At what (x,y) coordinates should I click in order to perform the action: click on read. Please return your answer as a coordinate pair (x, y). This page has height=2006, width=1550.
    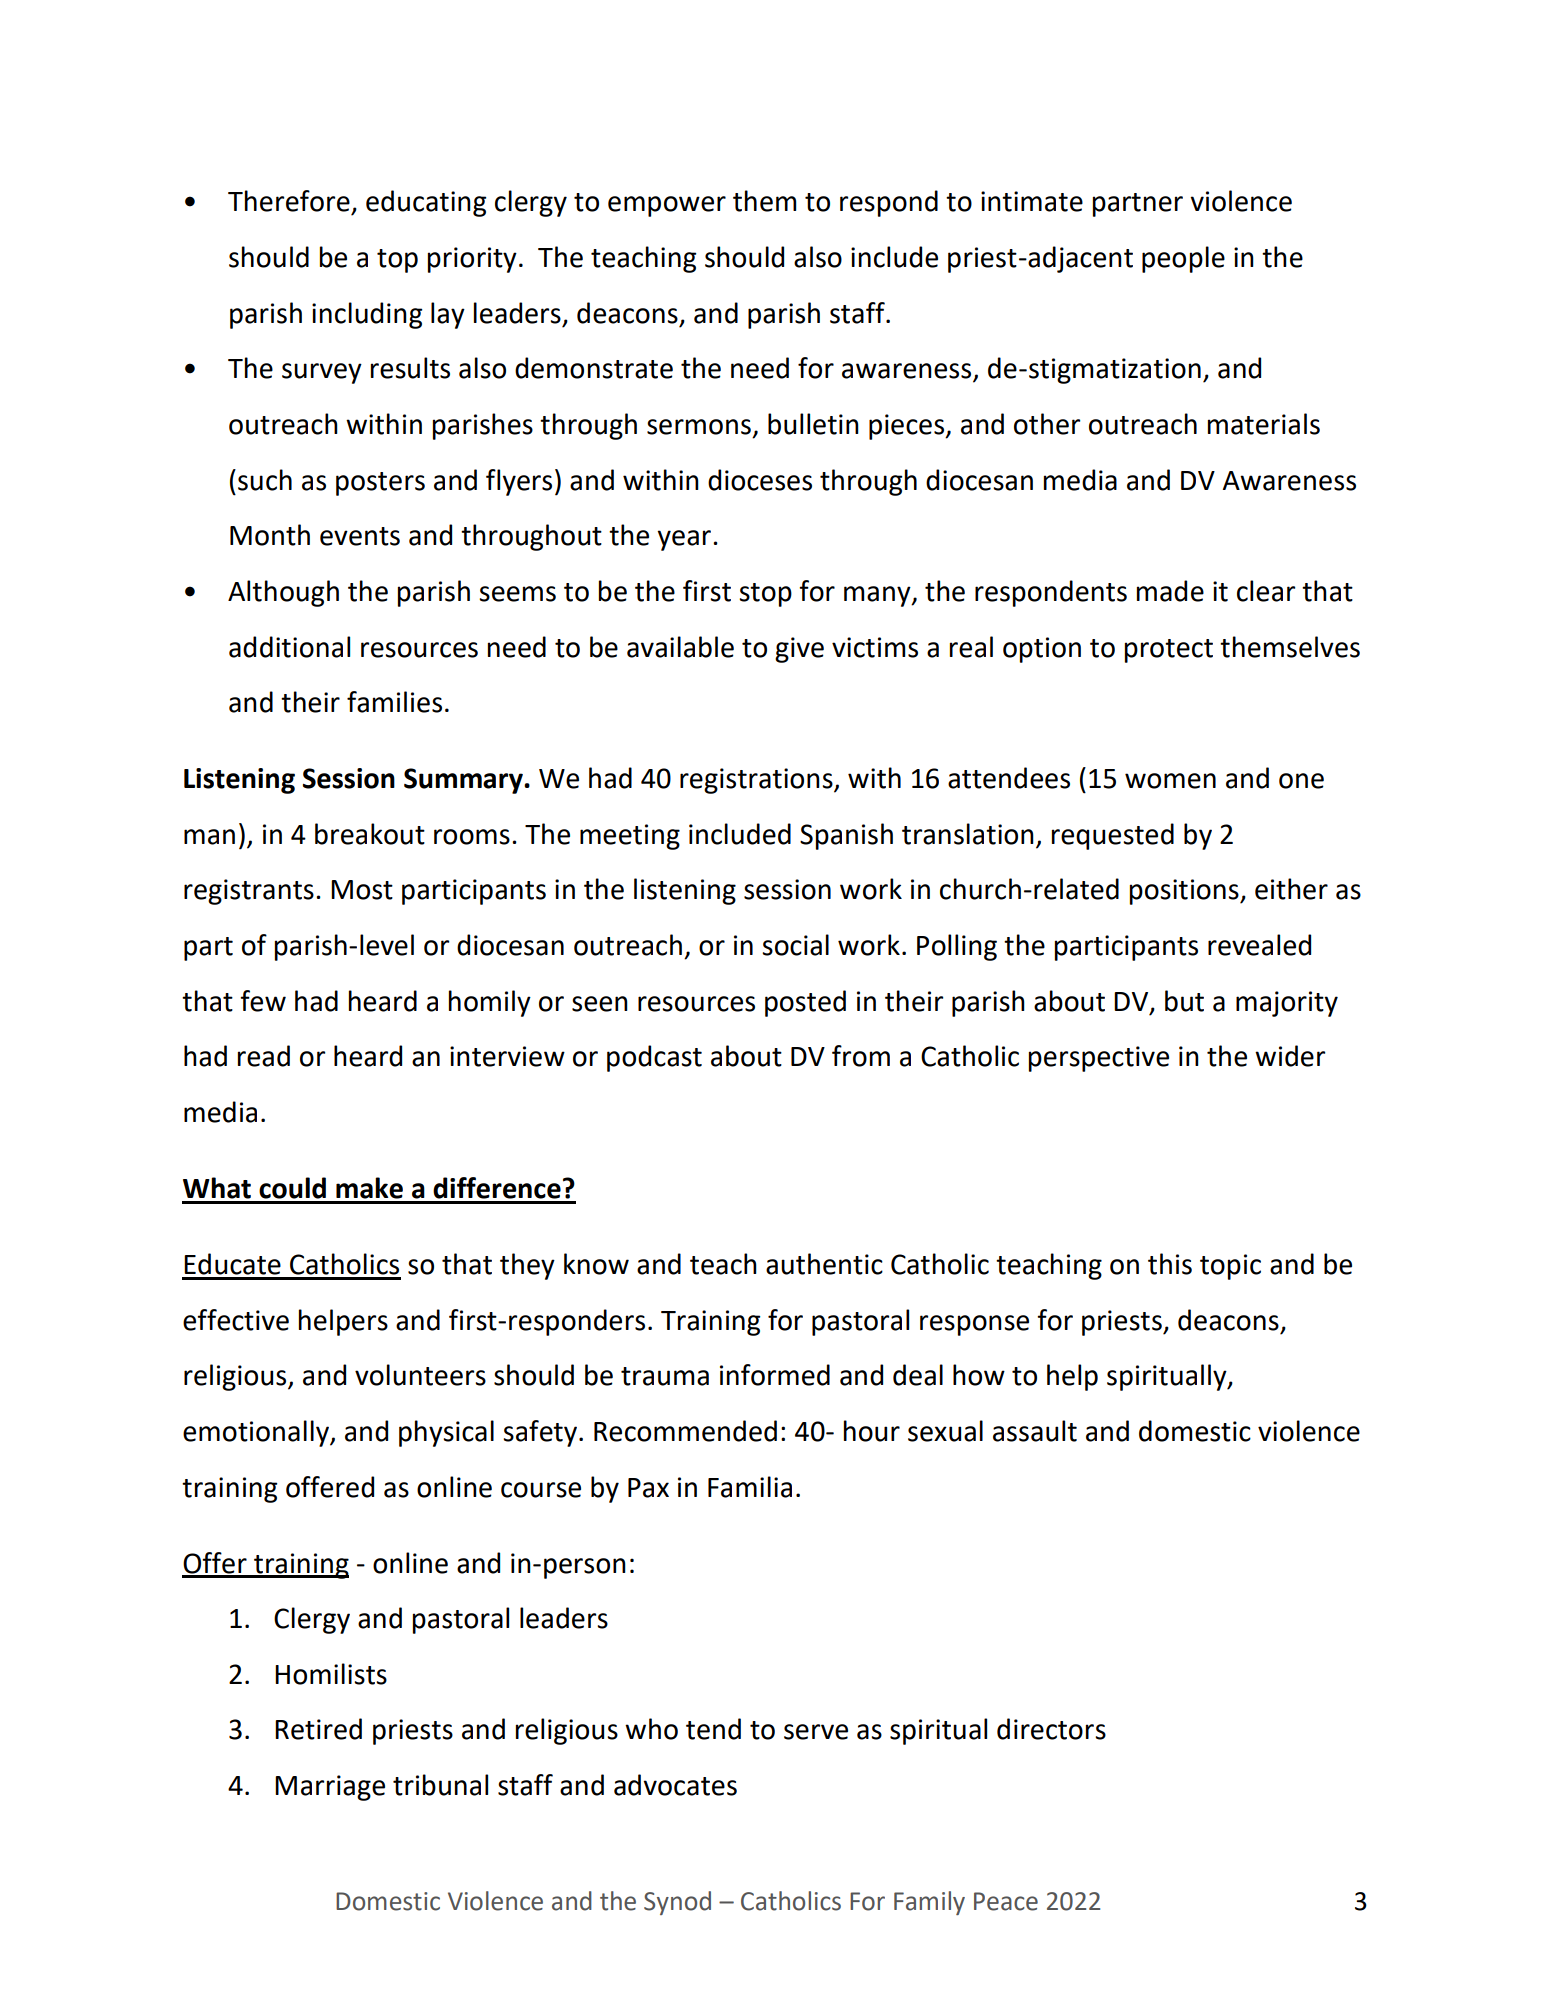
    Looking at the image, I should click on (264, 1056).
